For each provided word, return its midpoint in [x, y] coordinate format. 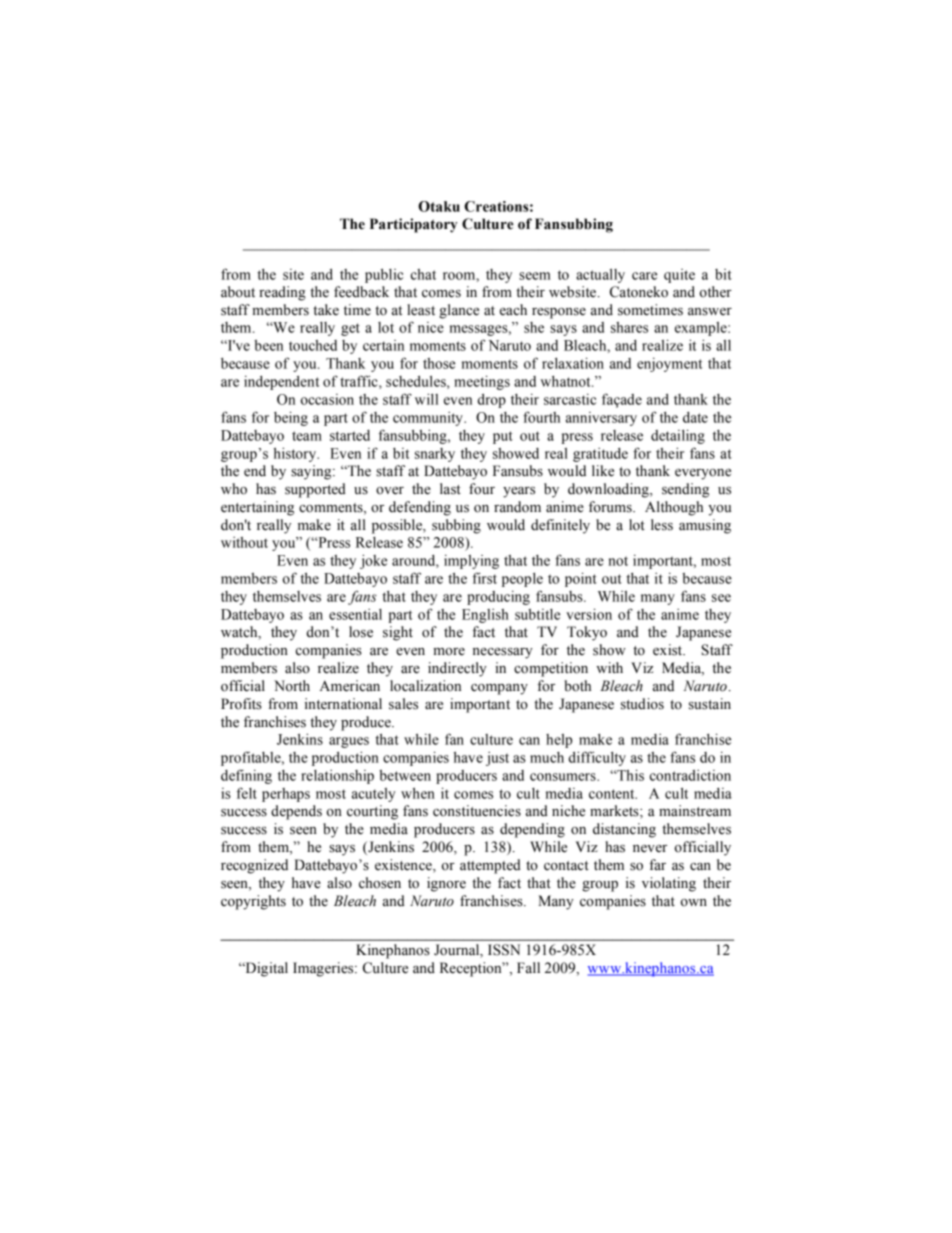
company [499, 689]
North [292, 686]
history [296, 454]
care [644, 276]
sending [685, 490]
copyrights [253, 902]
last [450, 489]
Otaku [439, 206]
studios [642, 704]
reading [282, 293]
